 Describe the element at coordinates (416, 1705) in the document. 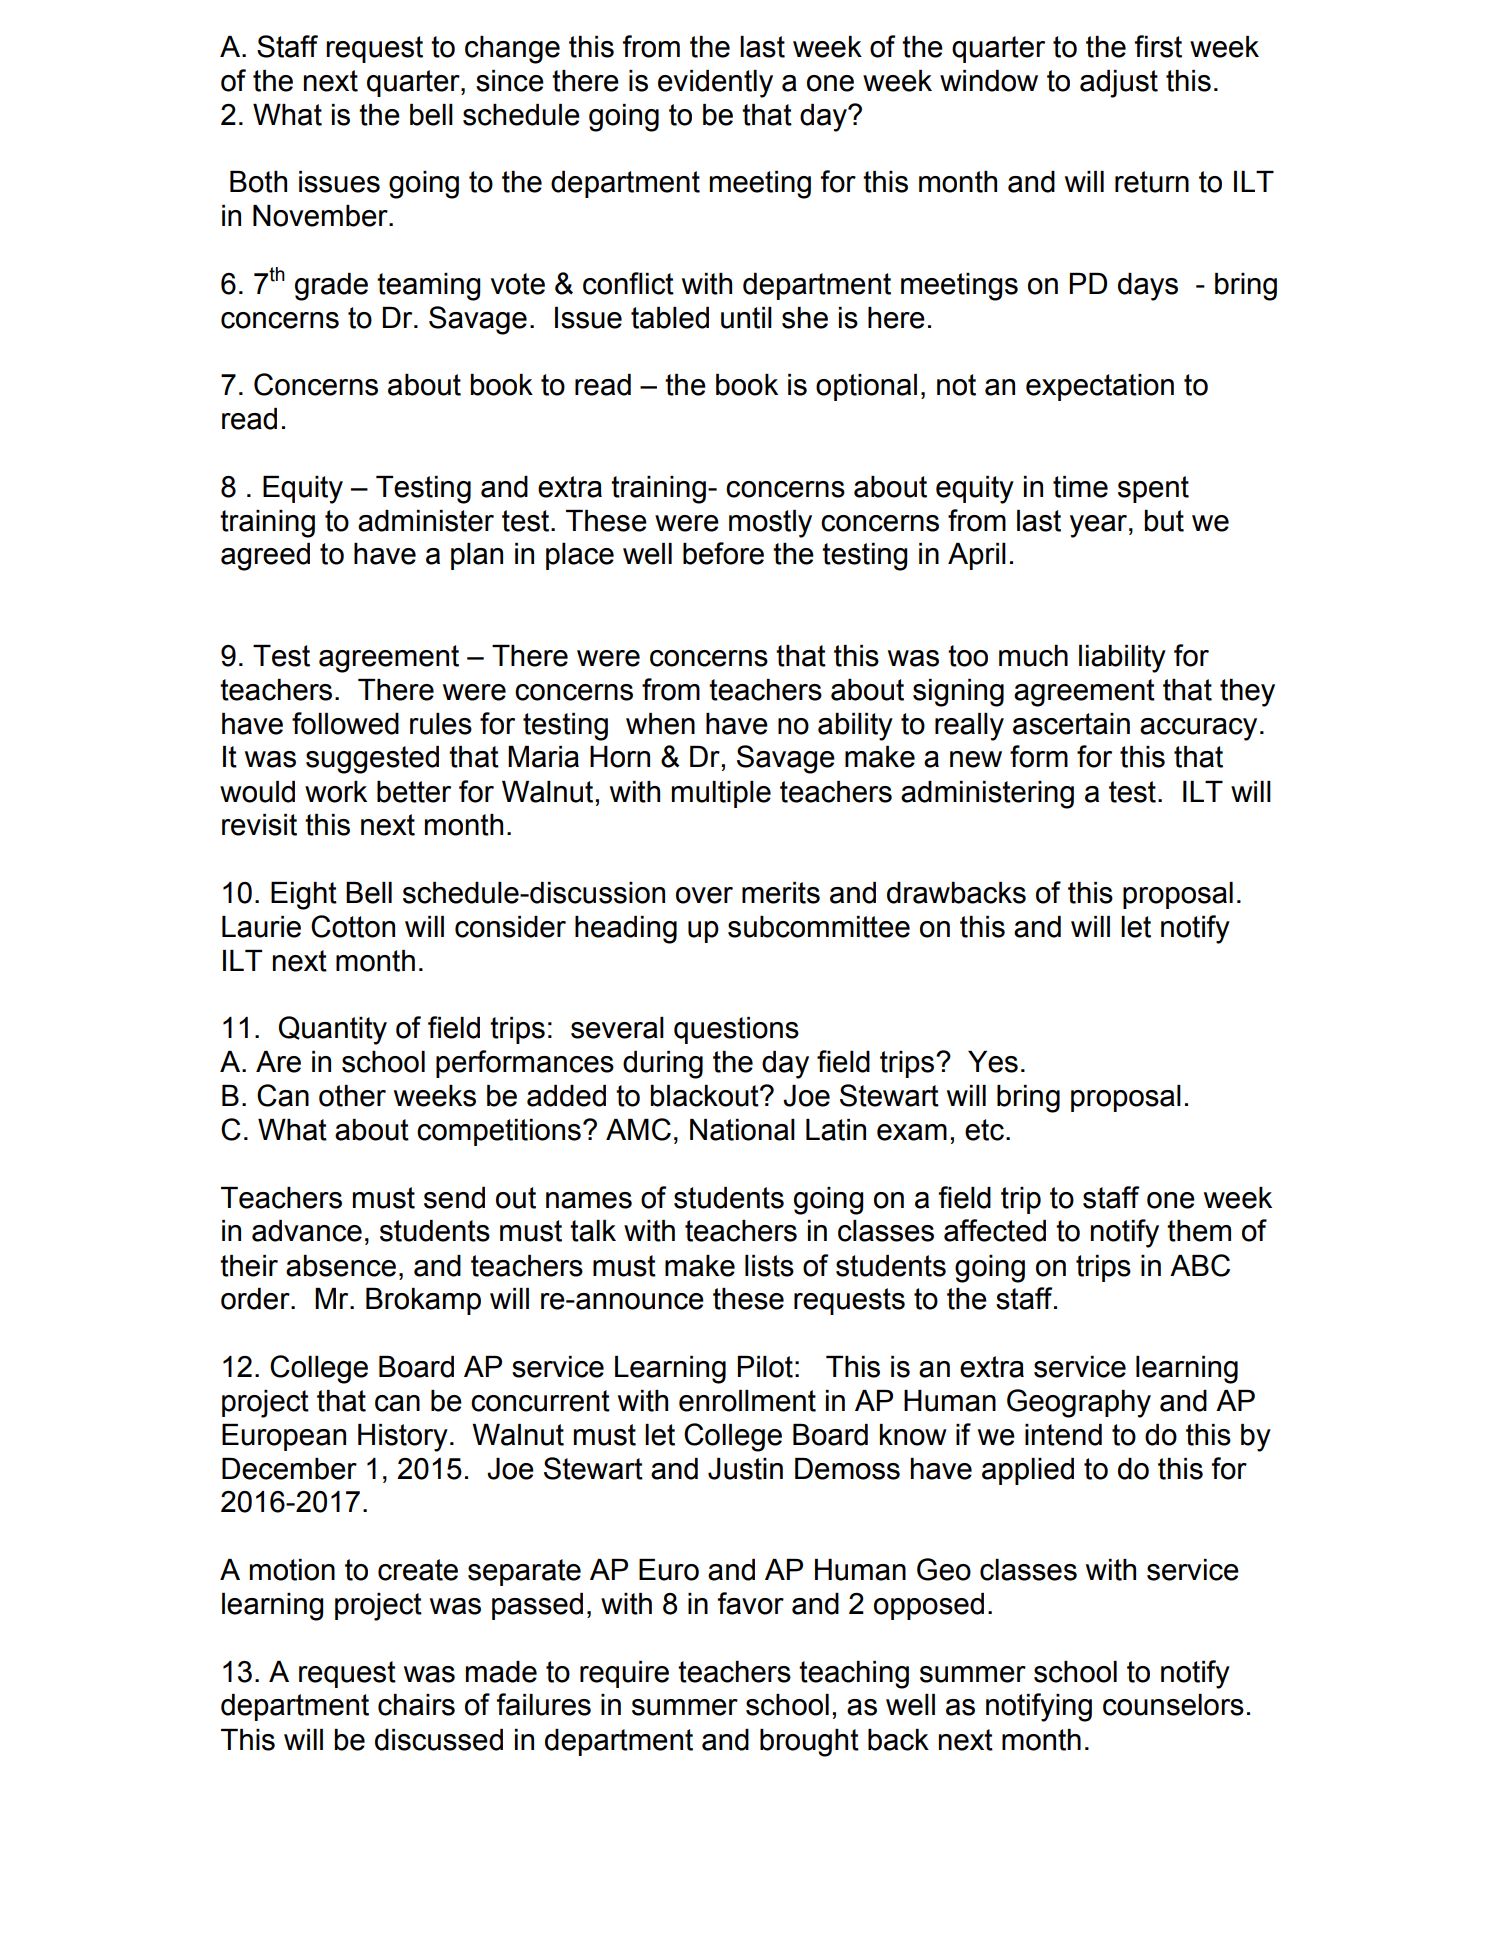

I see `chairs` at that location.
